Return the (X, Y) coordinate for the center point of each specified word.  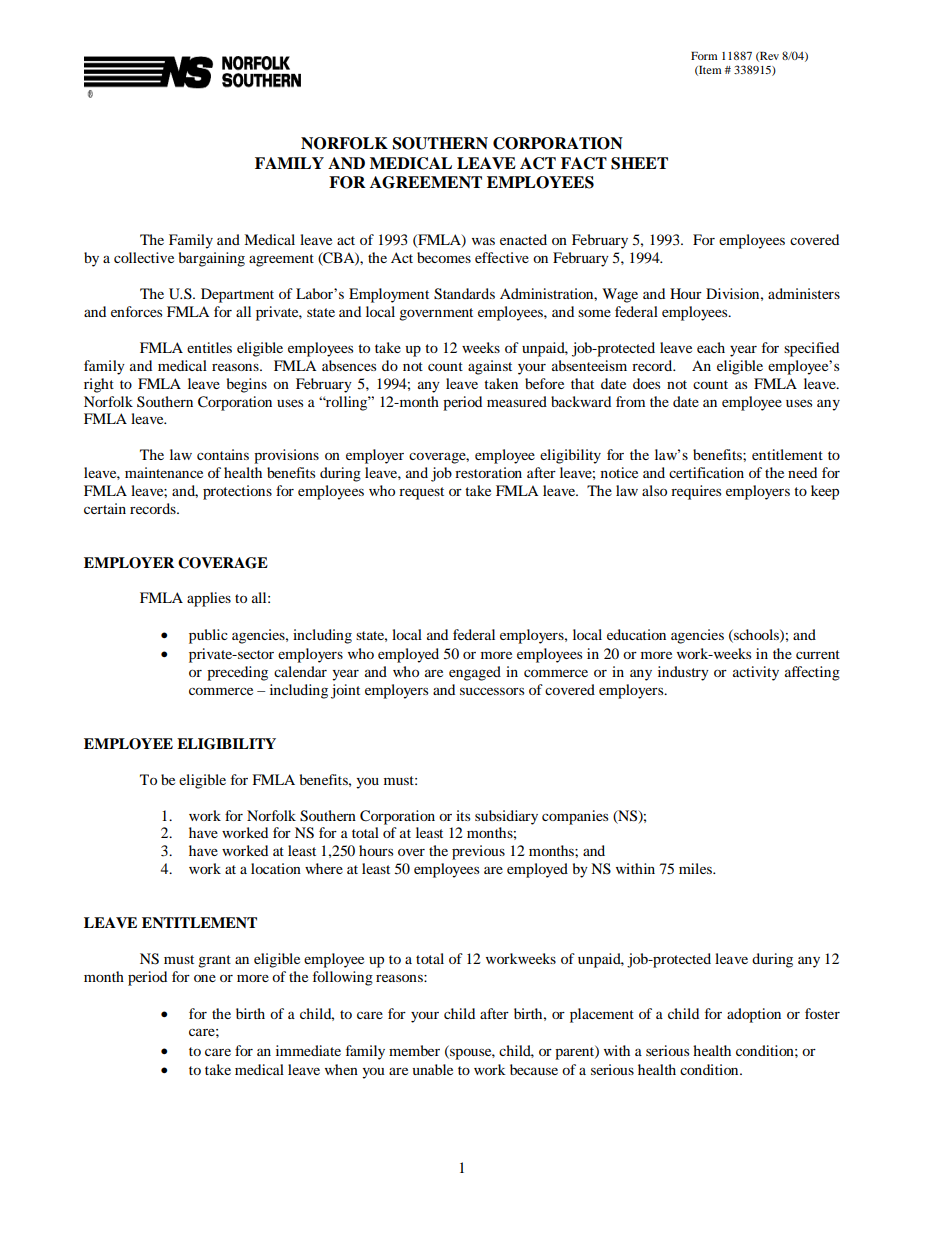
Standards (464, 294)
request (421, 493)
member (414, 1050)
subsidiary (506, 817)
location (276, 868)
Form (704, 56)
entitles (209, 347)
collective (144, 257)
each (711, 347)
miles (696, 868)
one (205, 978)
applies (209, 599)
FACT (584, 163)
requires (696, 492)
